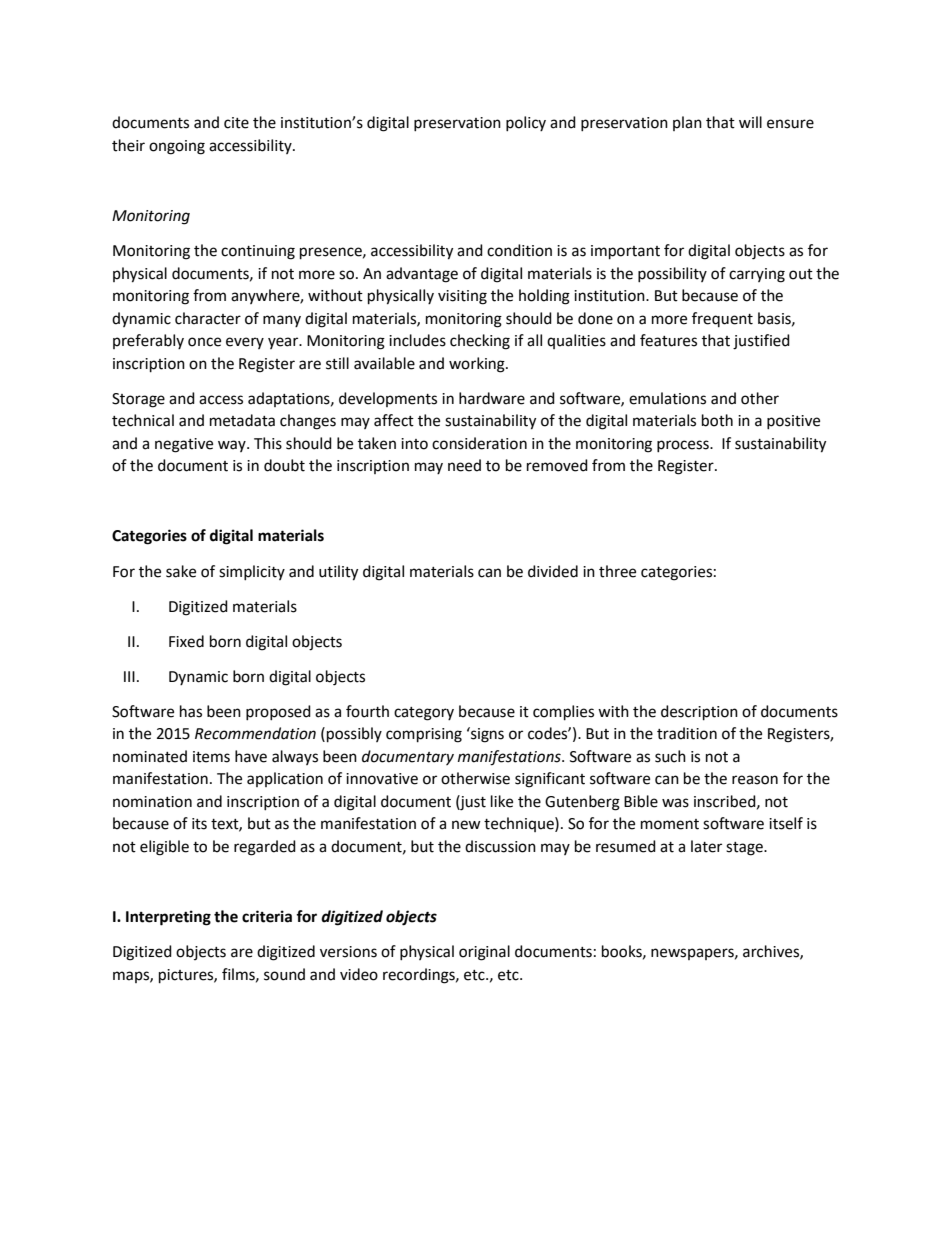 The width and height of the screenshot is (952, 1233). Describe the element at coordinates (699, 713) in the screenshot. I see `description` at that location.
